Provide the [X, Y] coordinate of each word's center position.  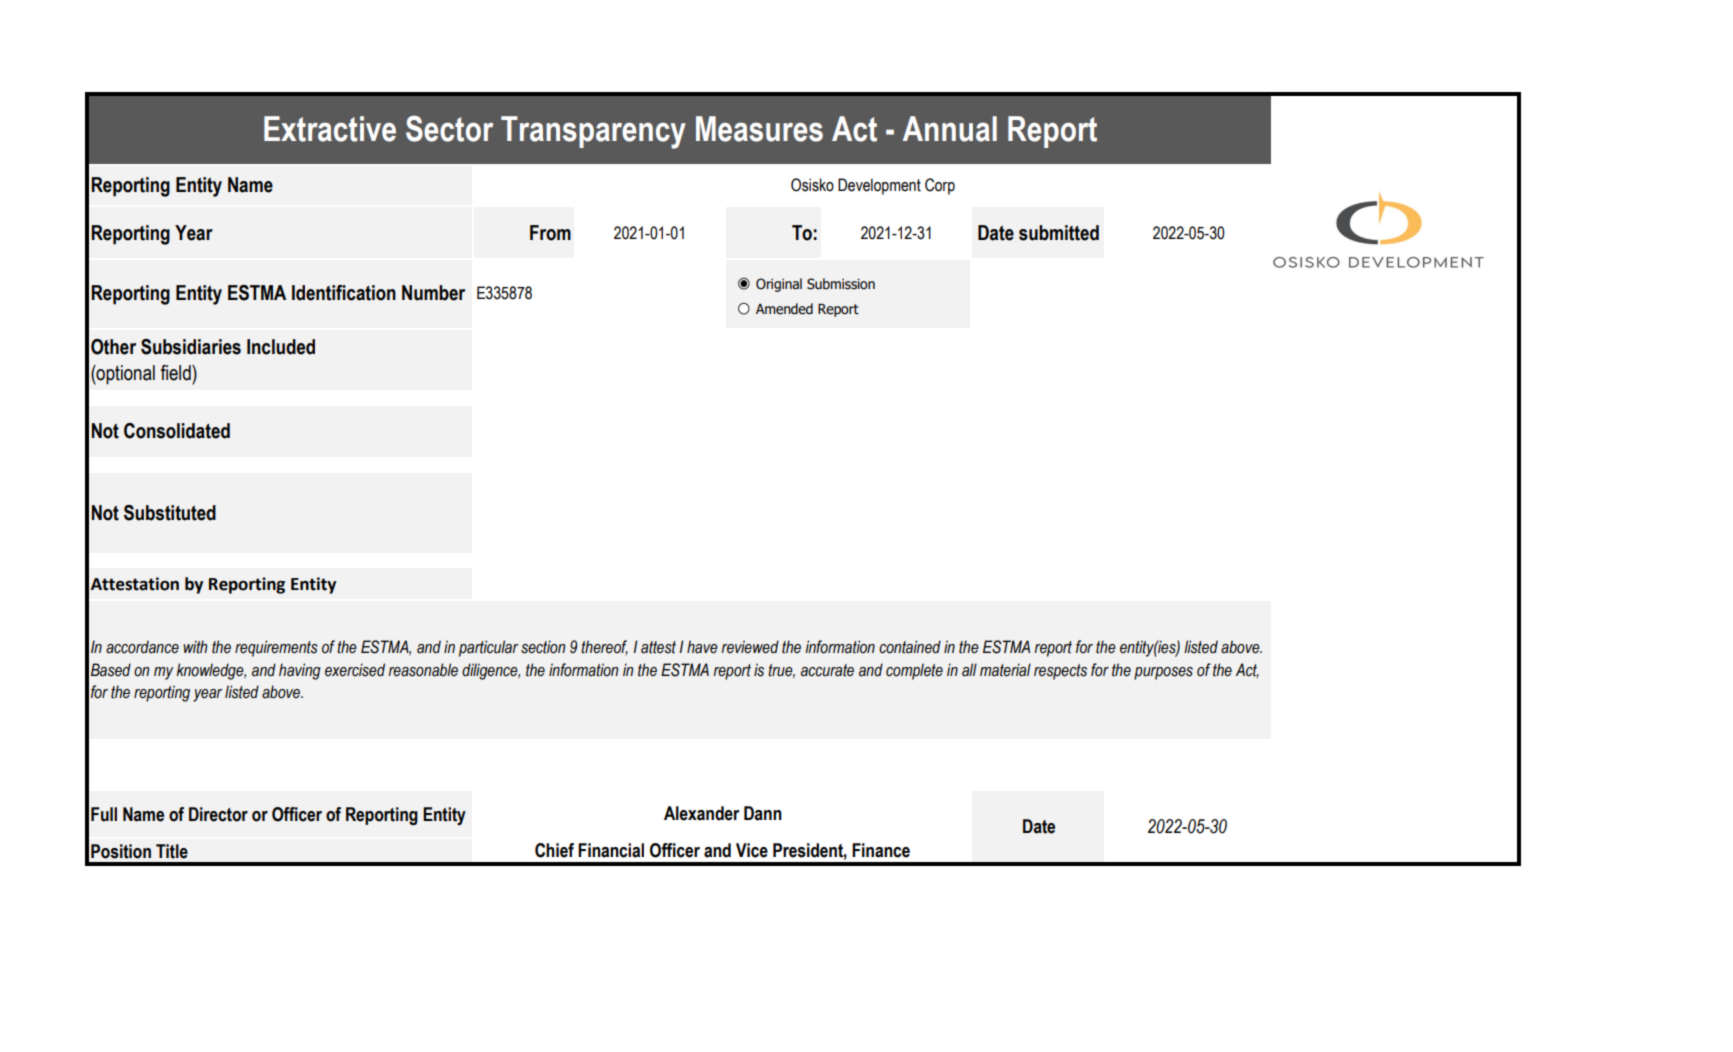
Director [218, 814]
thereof [604, 647]
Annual [950, 129]
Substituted [170, 513]
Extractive [330, 129]
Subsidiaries [191, 347]
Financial [611, 850]
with [195, 647]
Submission [841, 284]
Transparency [593, 132]
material [1005, 670]
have [702, 647]
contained [910, 647]
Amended [784, 309]
